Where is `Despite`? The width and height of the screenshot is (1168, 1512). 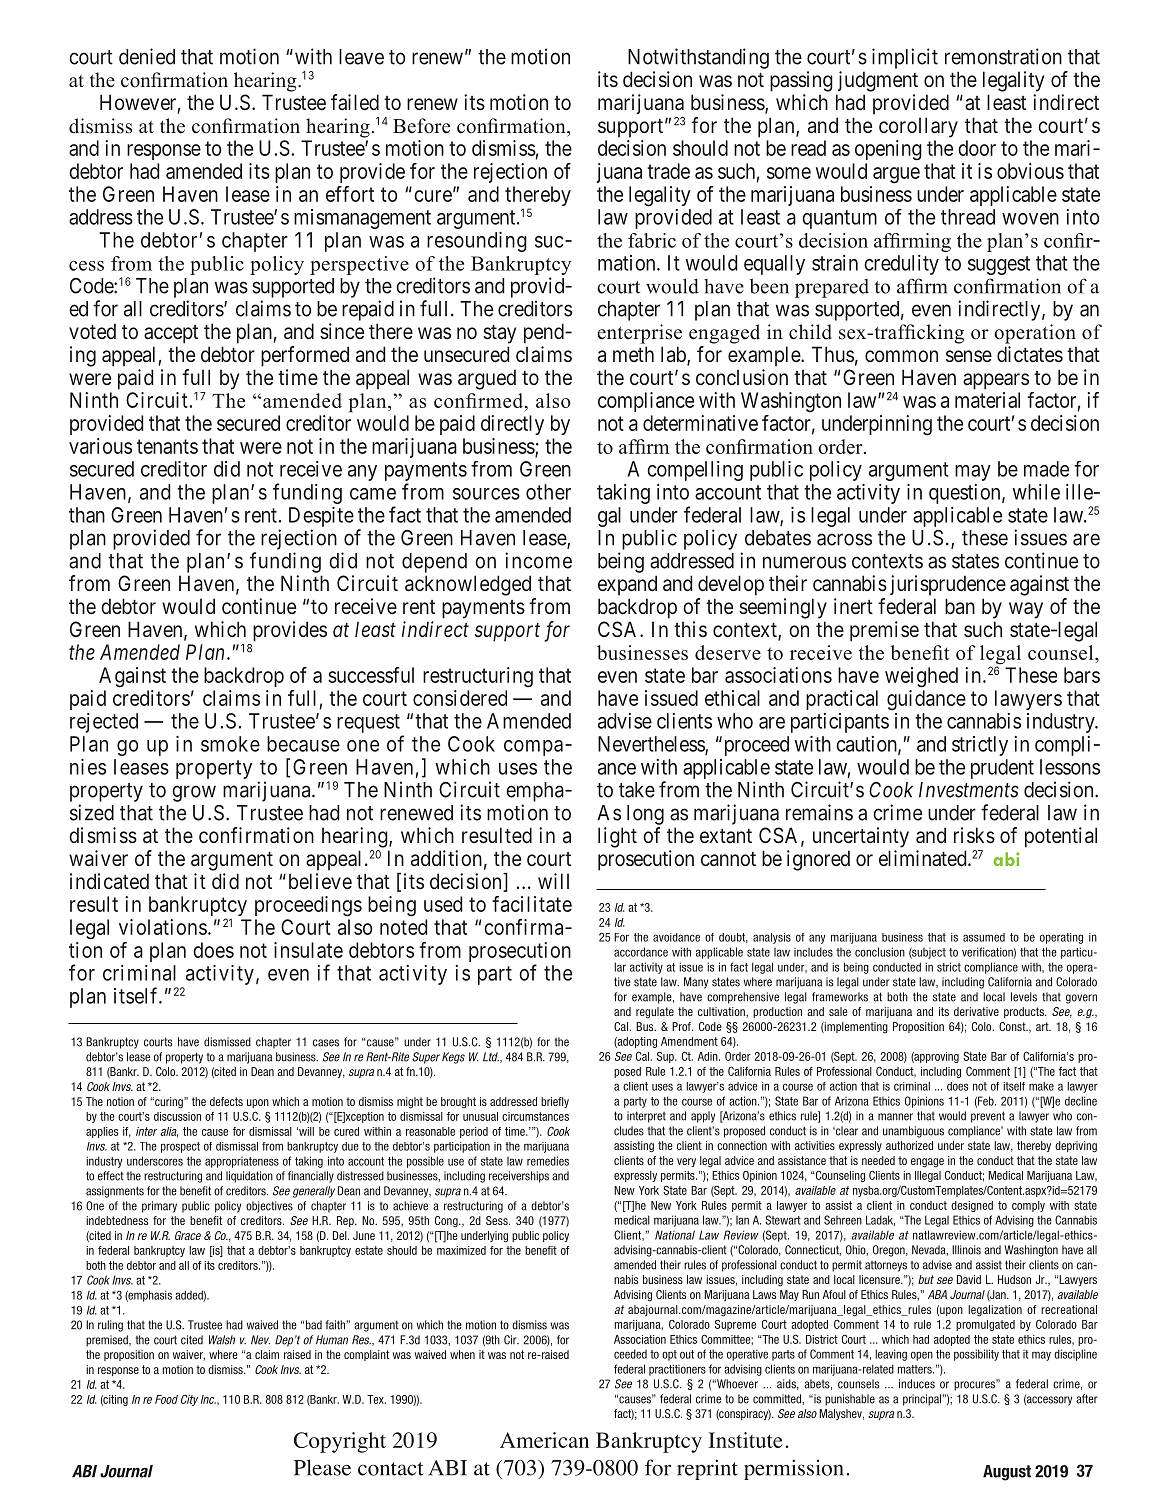 Despite is located at coordinates (321, 517).
